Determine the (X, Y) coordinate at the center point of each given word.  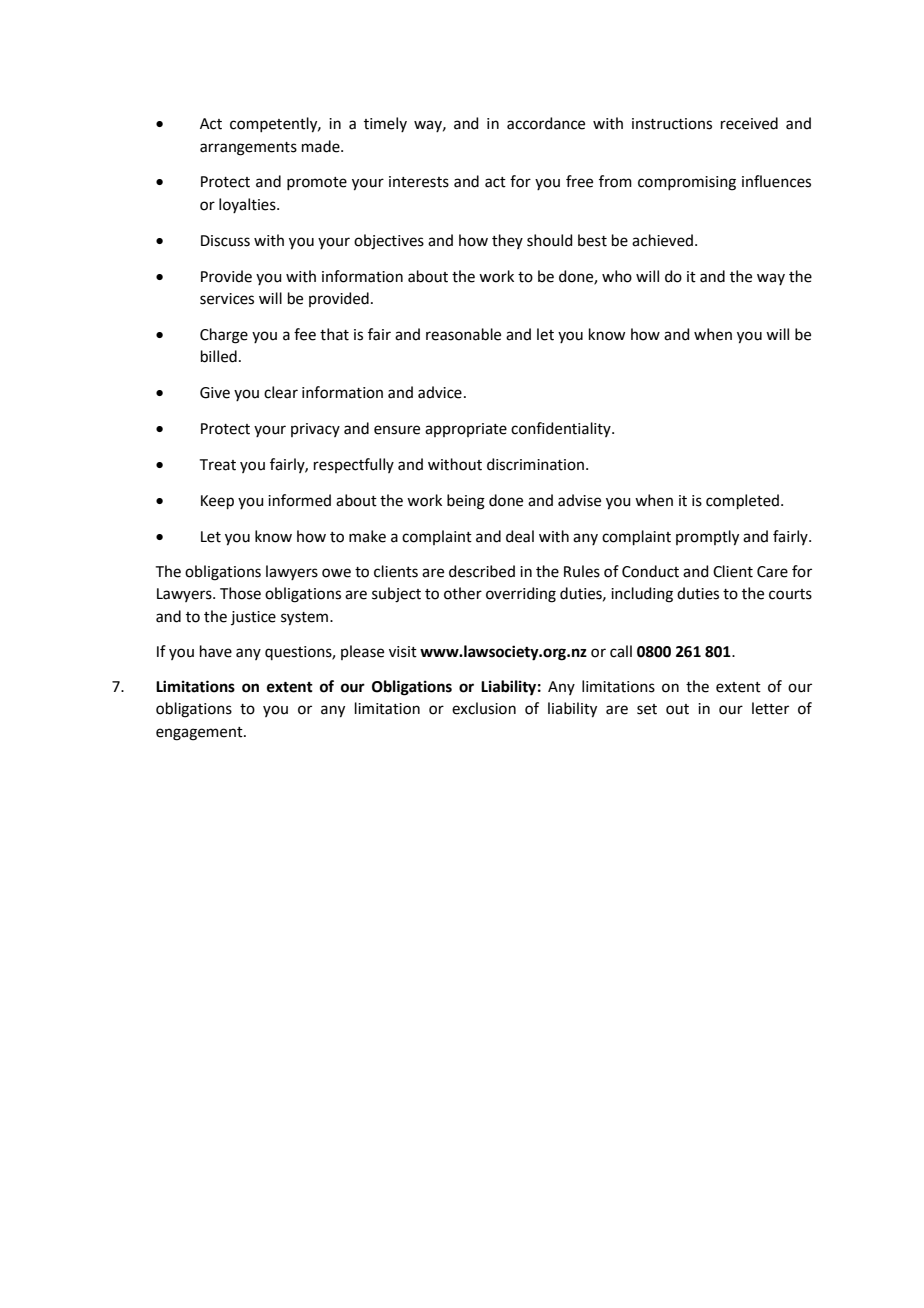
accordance (546, 123)
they (507, 241)
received (749, 123)
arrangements (248, 149)
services (227, 299)
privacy (315, 430)
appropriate (466, 430)
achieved (664, 240)
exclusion (484, 708)
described (482, 571)
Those (240, 593)
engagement (200, 734)
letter (770, 708)
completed (742, 501)
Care (772, 572)
